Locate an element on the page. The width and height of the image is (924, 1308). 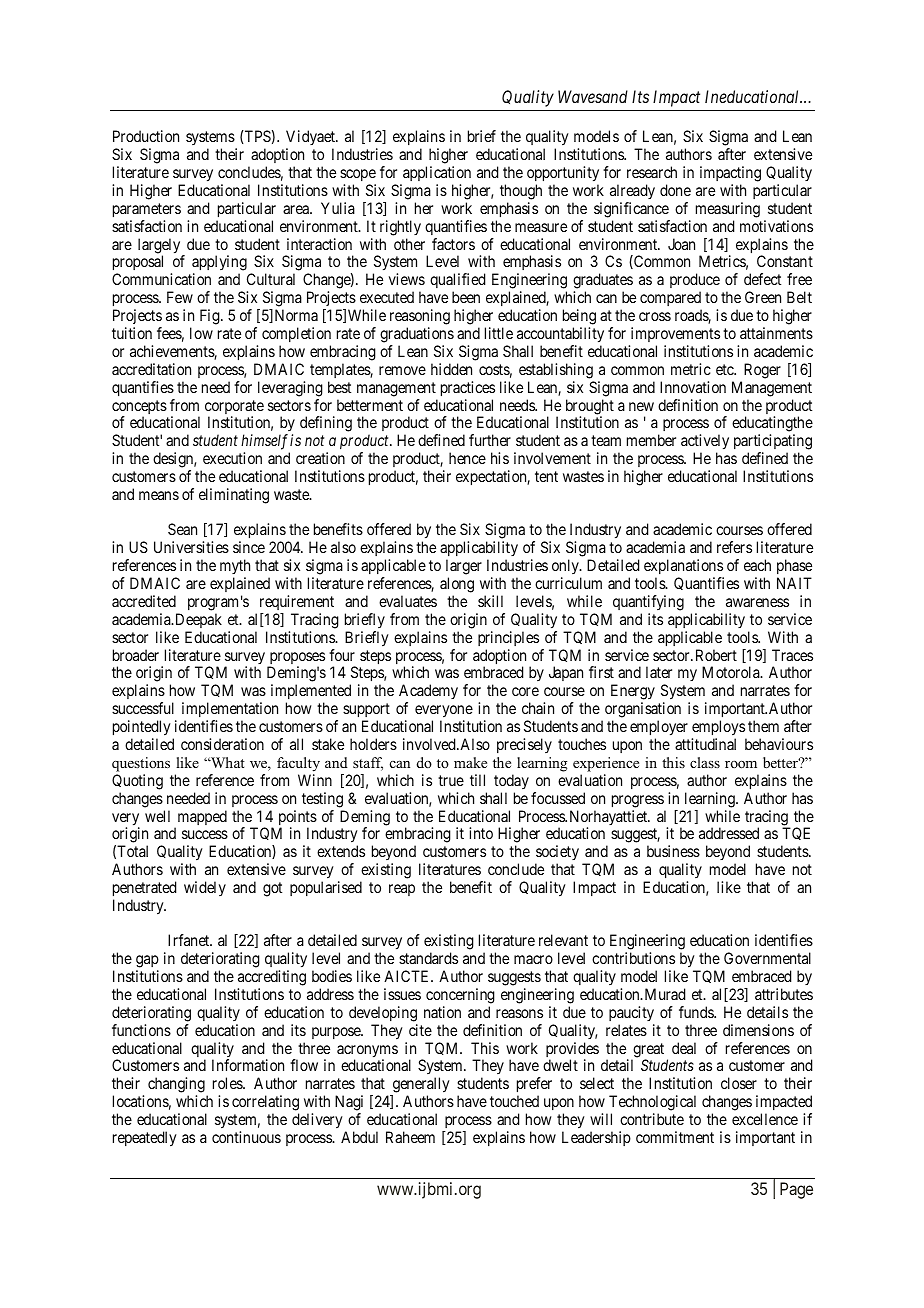
application is located at coordinates (437, 173).
